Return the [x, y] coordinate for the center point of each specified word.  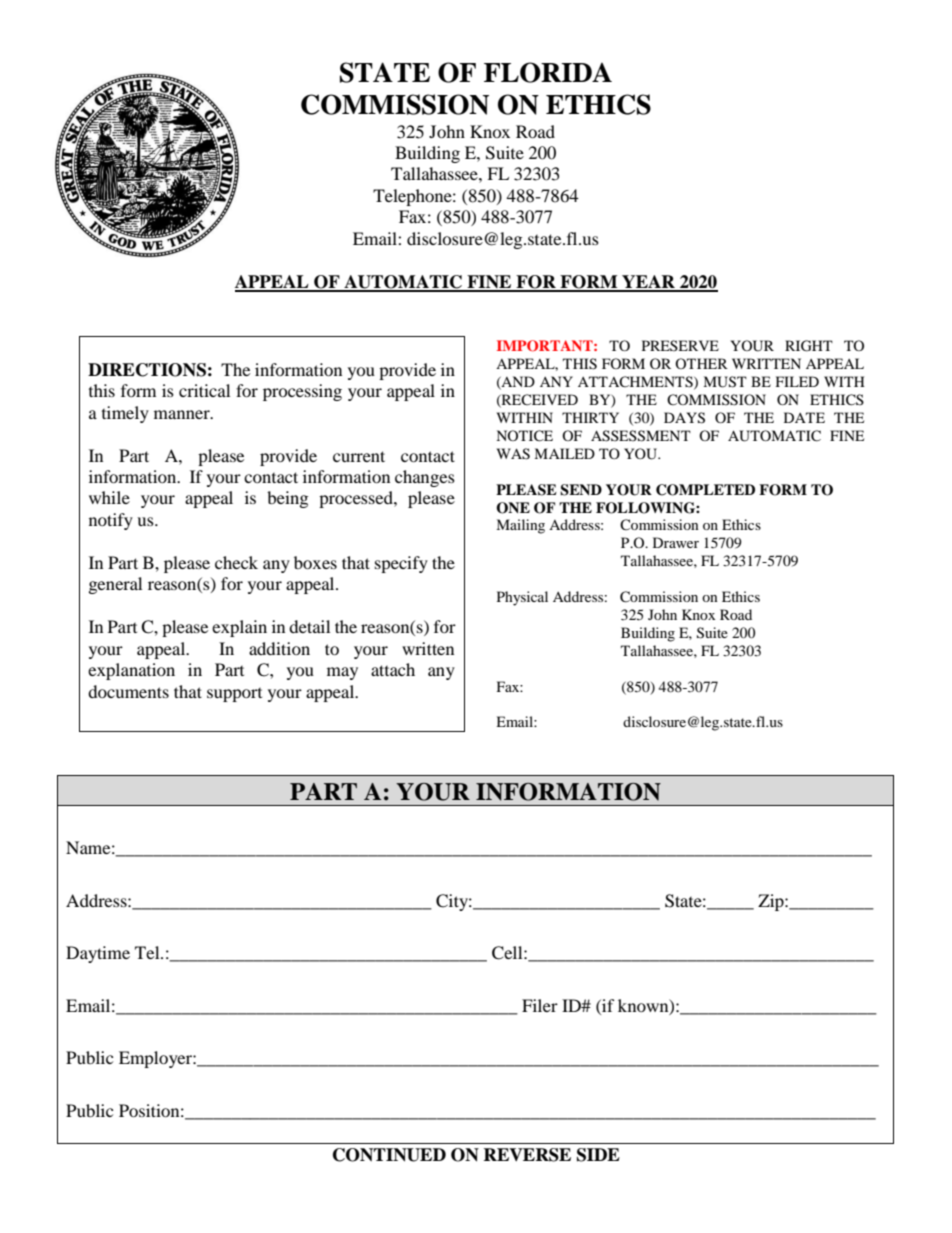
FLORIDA [548, 72]
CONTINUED [389, 1155]
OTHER [701, 363]
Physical [522, 598]
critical [204, 390]
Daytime [98, 954]
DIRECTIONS [147, 370]
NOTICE [524, 436]
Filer [540, 1005]
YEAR [648, 283]
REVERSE [527, 1155]
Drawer [676, 542]
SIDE [598, 1155]
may [342, 673]
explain [239, 628]
